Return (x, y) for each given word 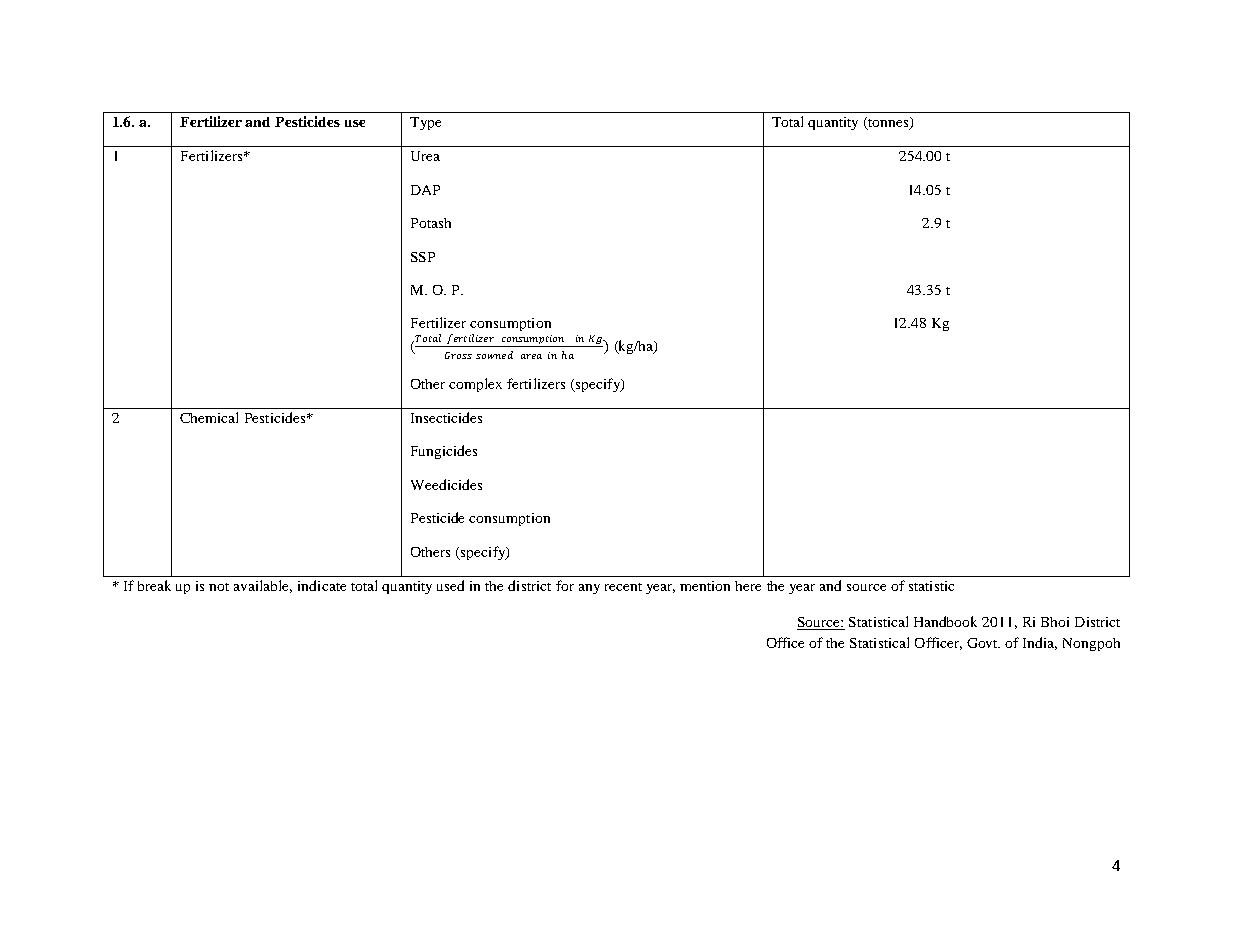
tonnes (888, 123)
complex (475, 385)
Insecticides (446, 417)
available (263, 586)
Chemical (209, 417)
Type (425, 123)
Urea (425, 156)
